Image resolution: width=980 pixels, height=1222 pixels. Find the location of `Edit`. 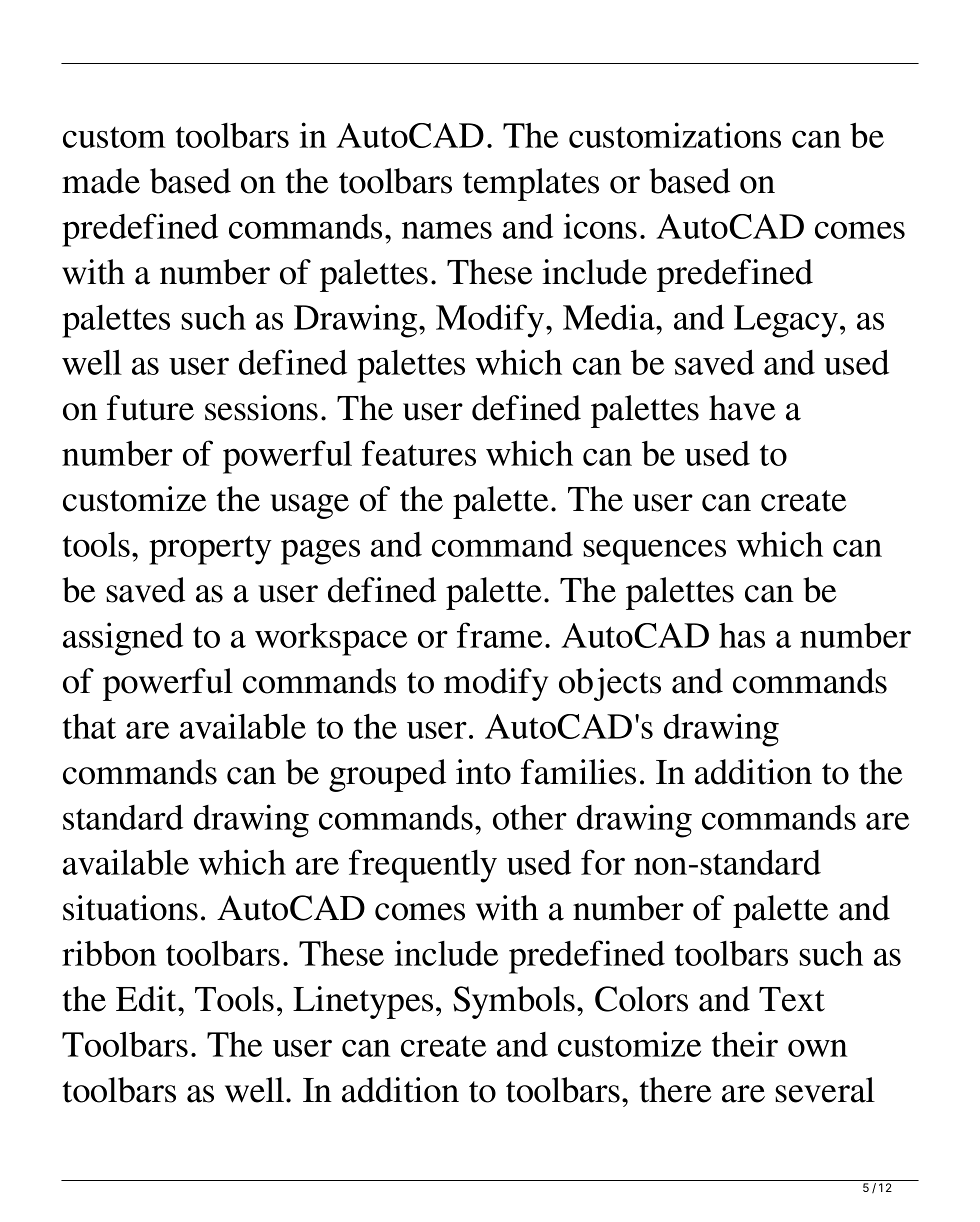

Edit is located at coordinates (147, 999).
